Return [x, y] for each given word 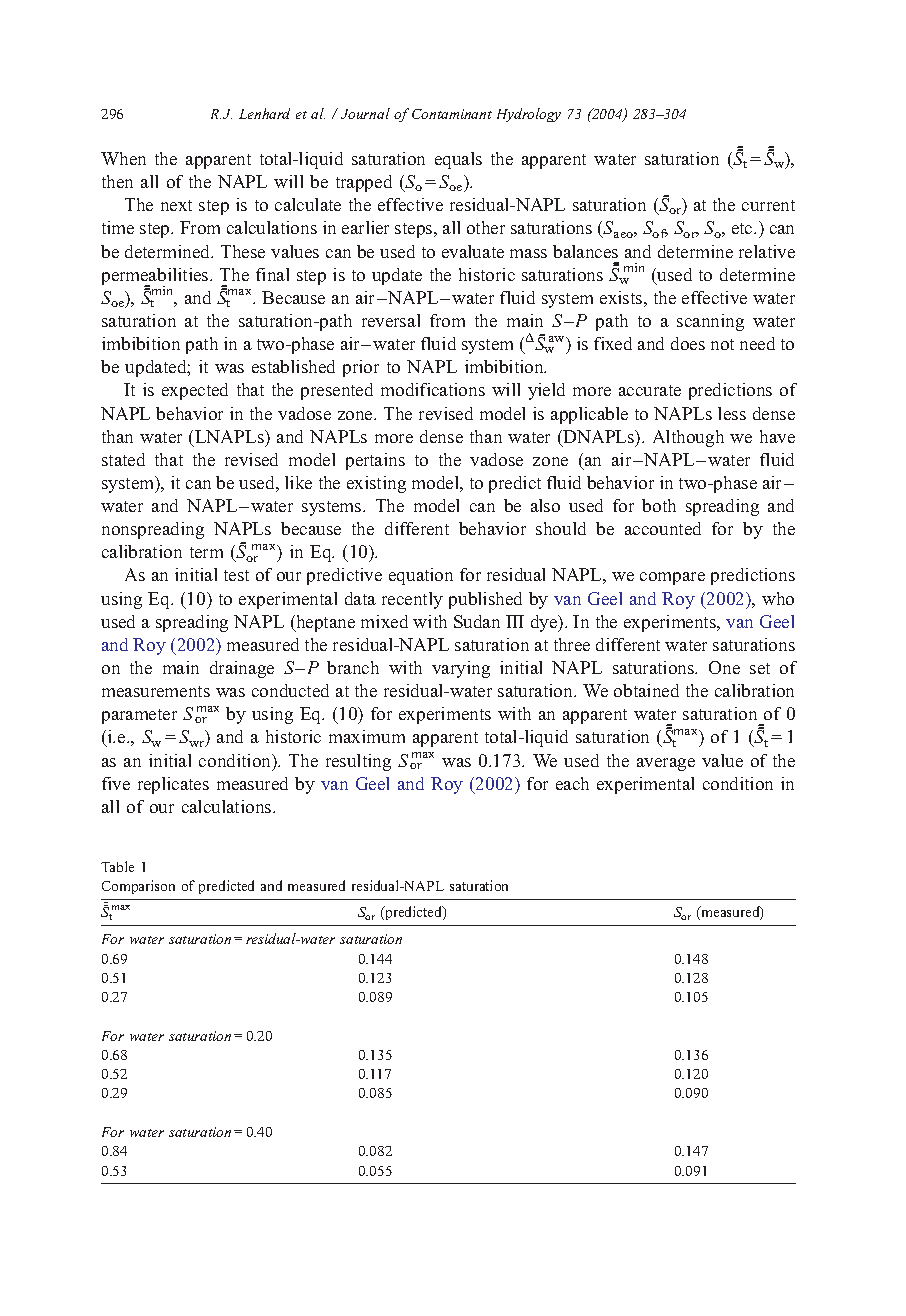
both [659, 505]
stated [123, 459]
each [572, 783]
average [666, 764]
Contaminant [452, 114]
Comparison [138, 887]
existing [376, 484]
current [768, 205]
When [123, 158]
